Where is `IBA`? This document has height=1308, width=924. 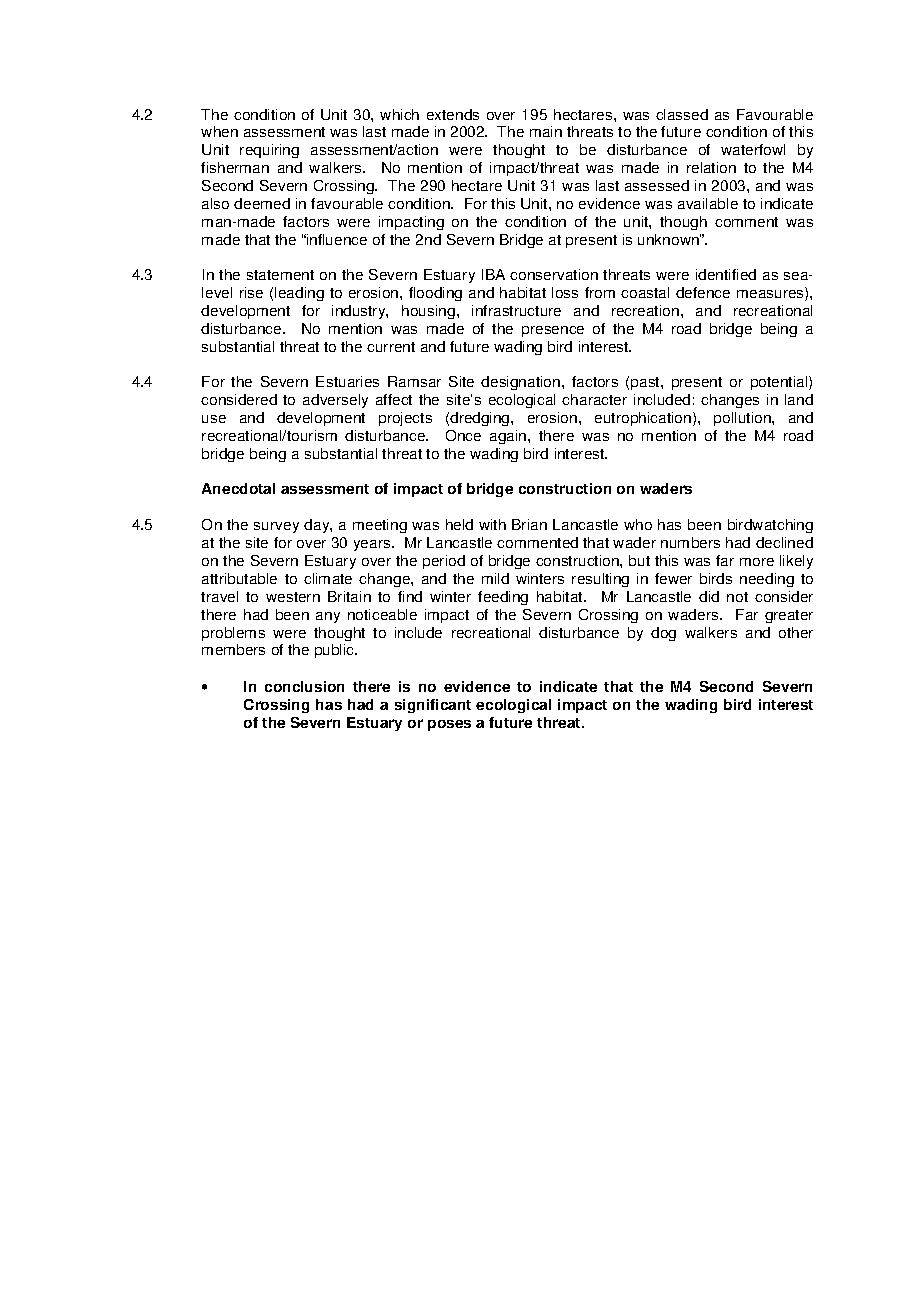
IBA is located at coordinates (493, 274).
